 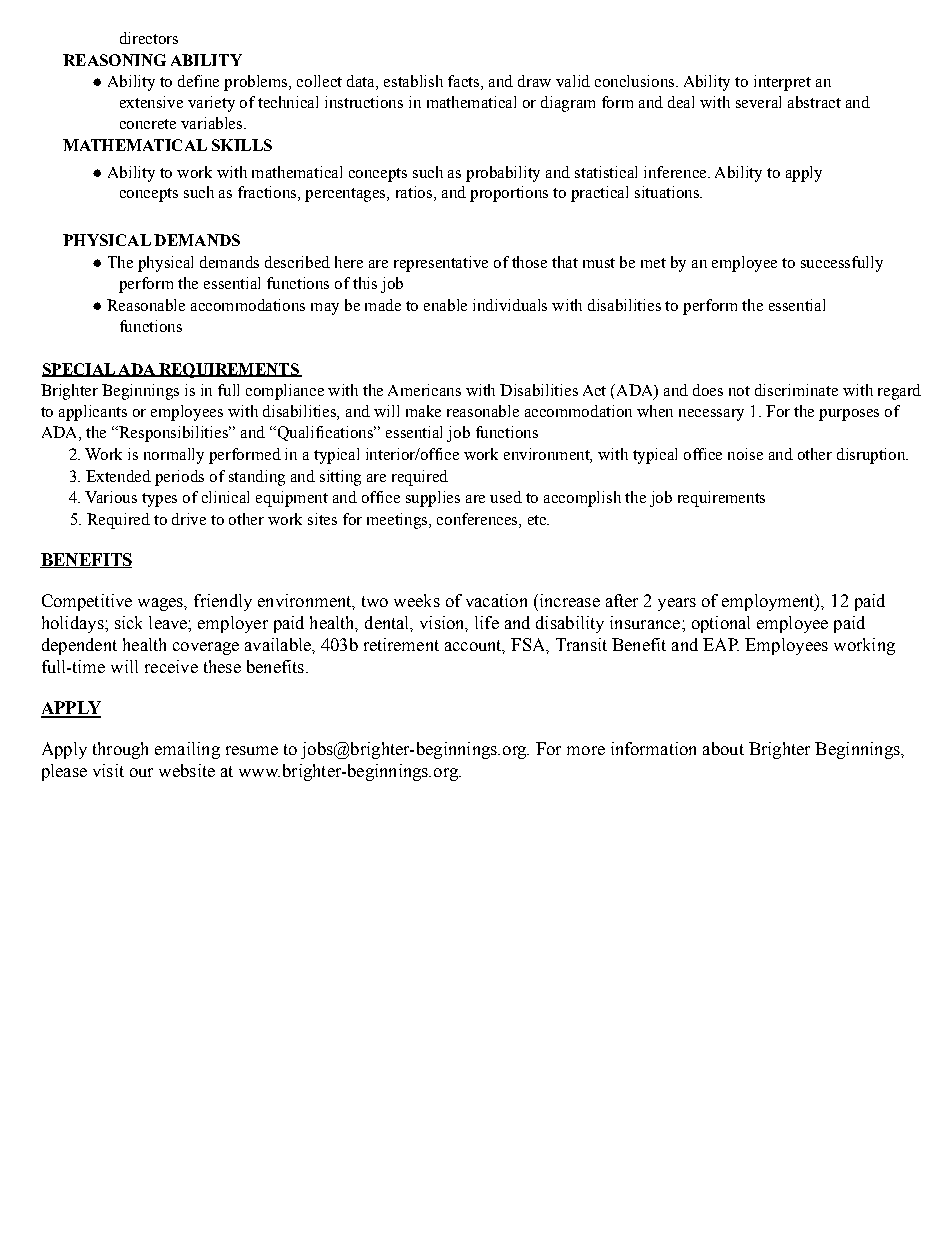 I want to click on about, so click(x=723, y=748).
